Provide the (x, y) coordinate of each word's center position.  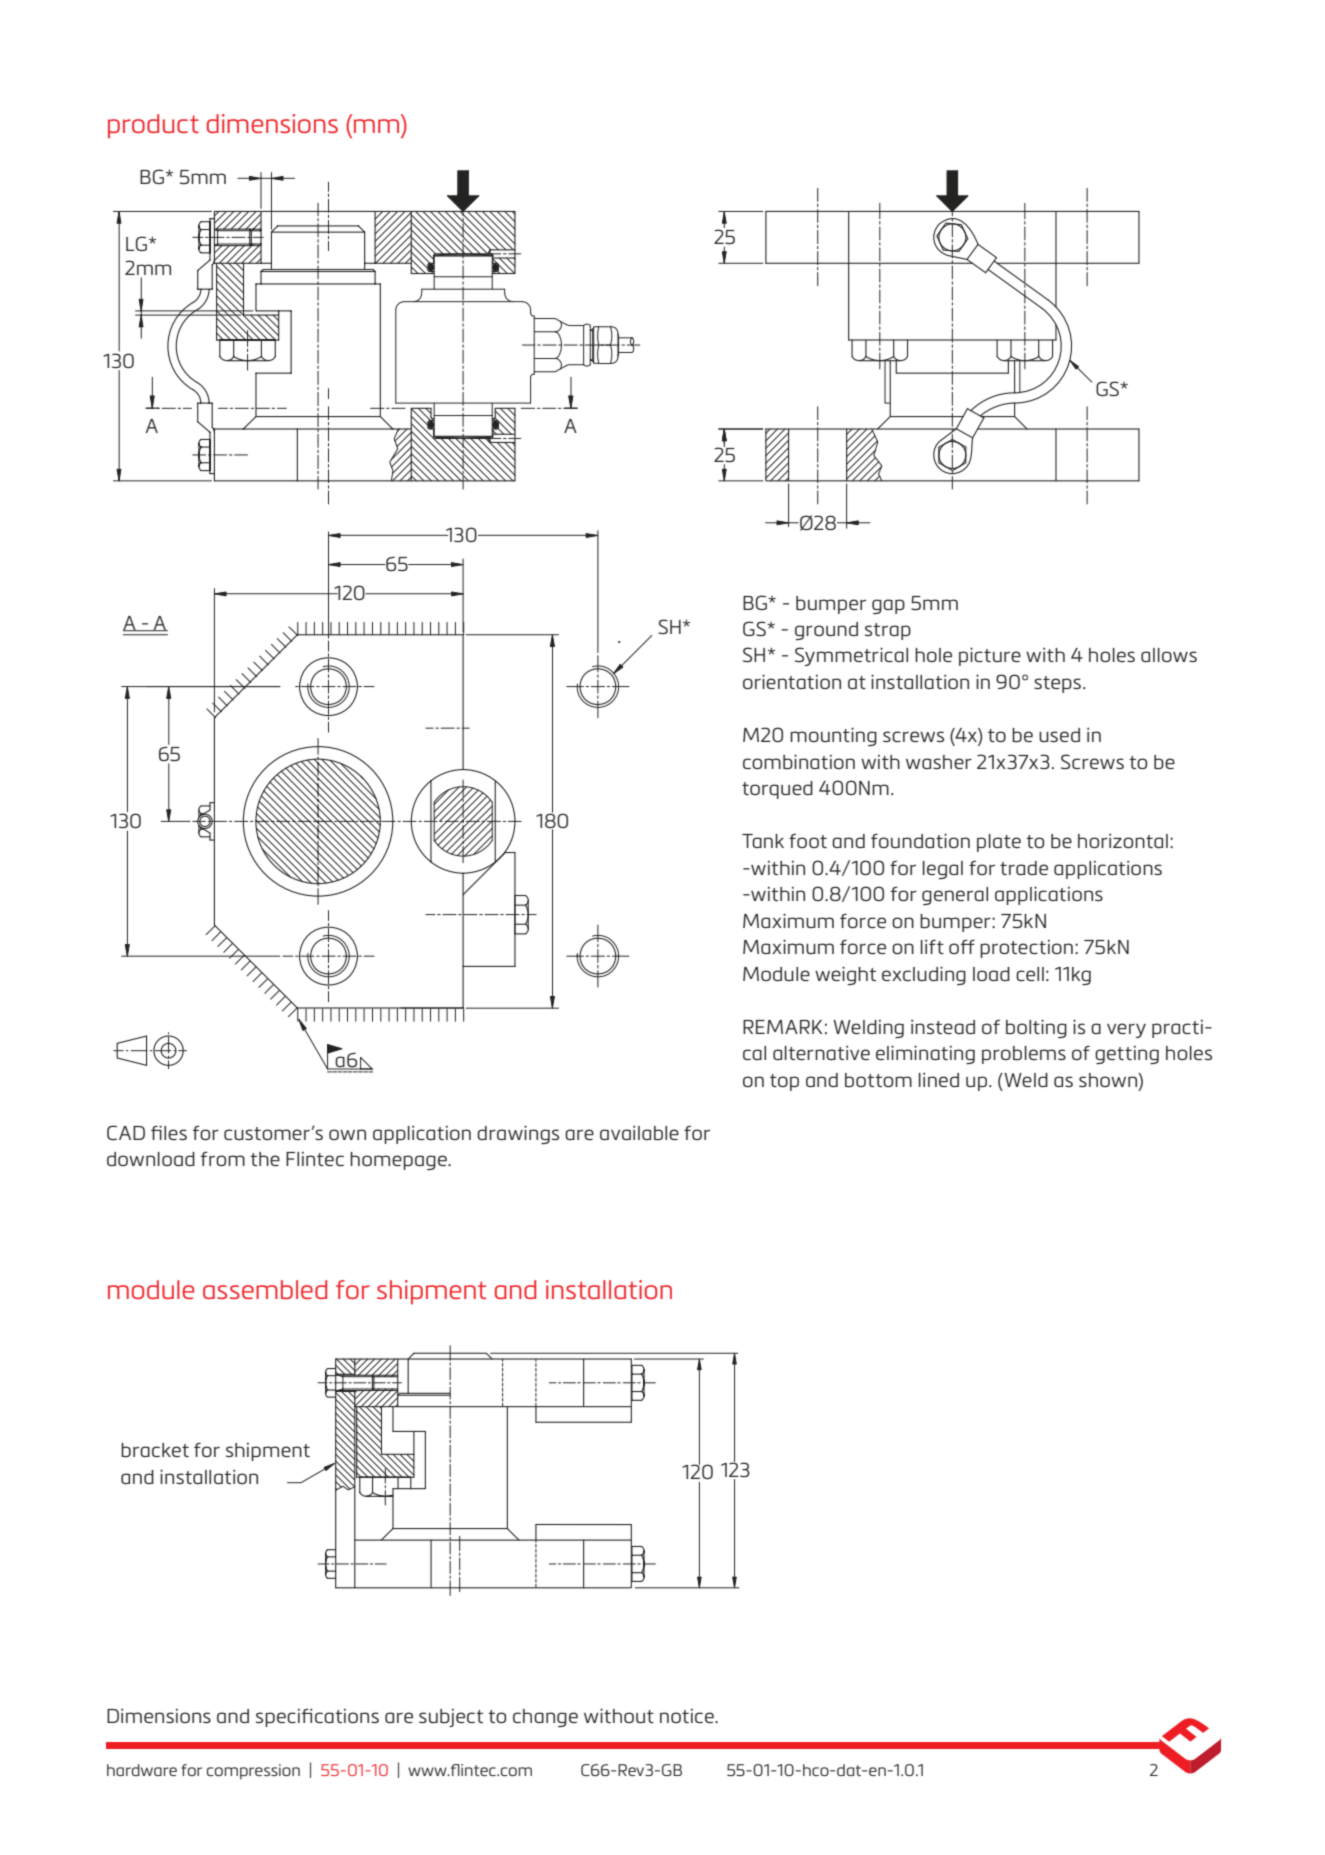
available (639, 1133)
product (153, 126)
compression (253, 1772)
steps (1057, 684)
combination (799, 761)
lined (939, 1080)
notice (688, 1716)
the (265, 1159)
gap (888, 606)
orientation (792, 681)
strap (888, 631)
